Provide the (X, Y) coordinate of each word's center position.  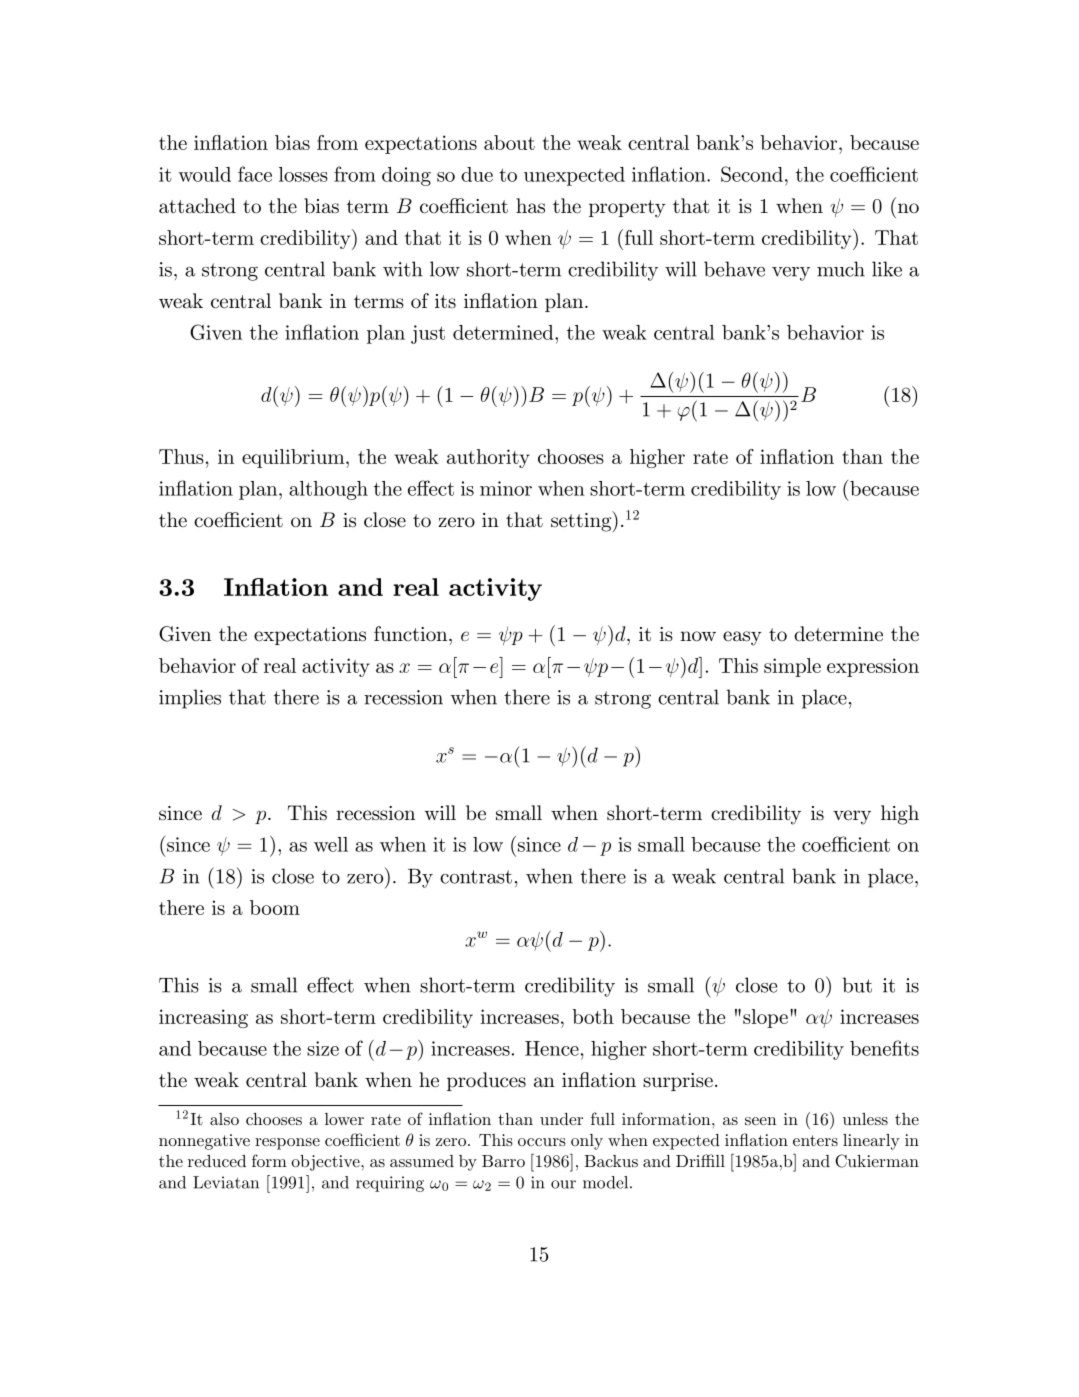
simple (792, 667)
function (412, 634)
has (530, 206)
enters (815, 1140)
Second (752, 174)
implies (190, 699)
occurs (542, 1142)
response (287, 1144)
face (255, 174)
